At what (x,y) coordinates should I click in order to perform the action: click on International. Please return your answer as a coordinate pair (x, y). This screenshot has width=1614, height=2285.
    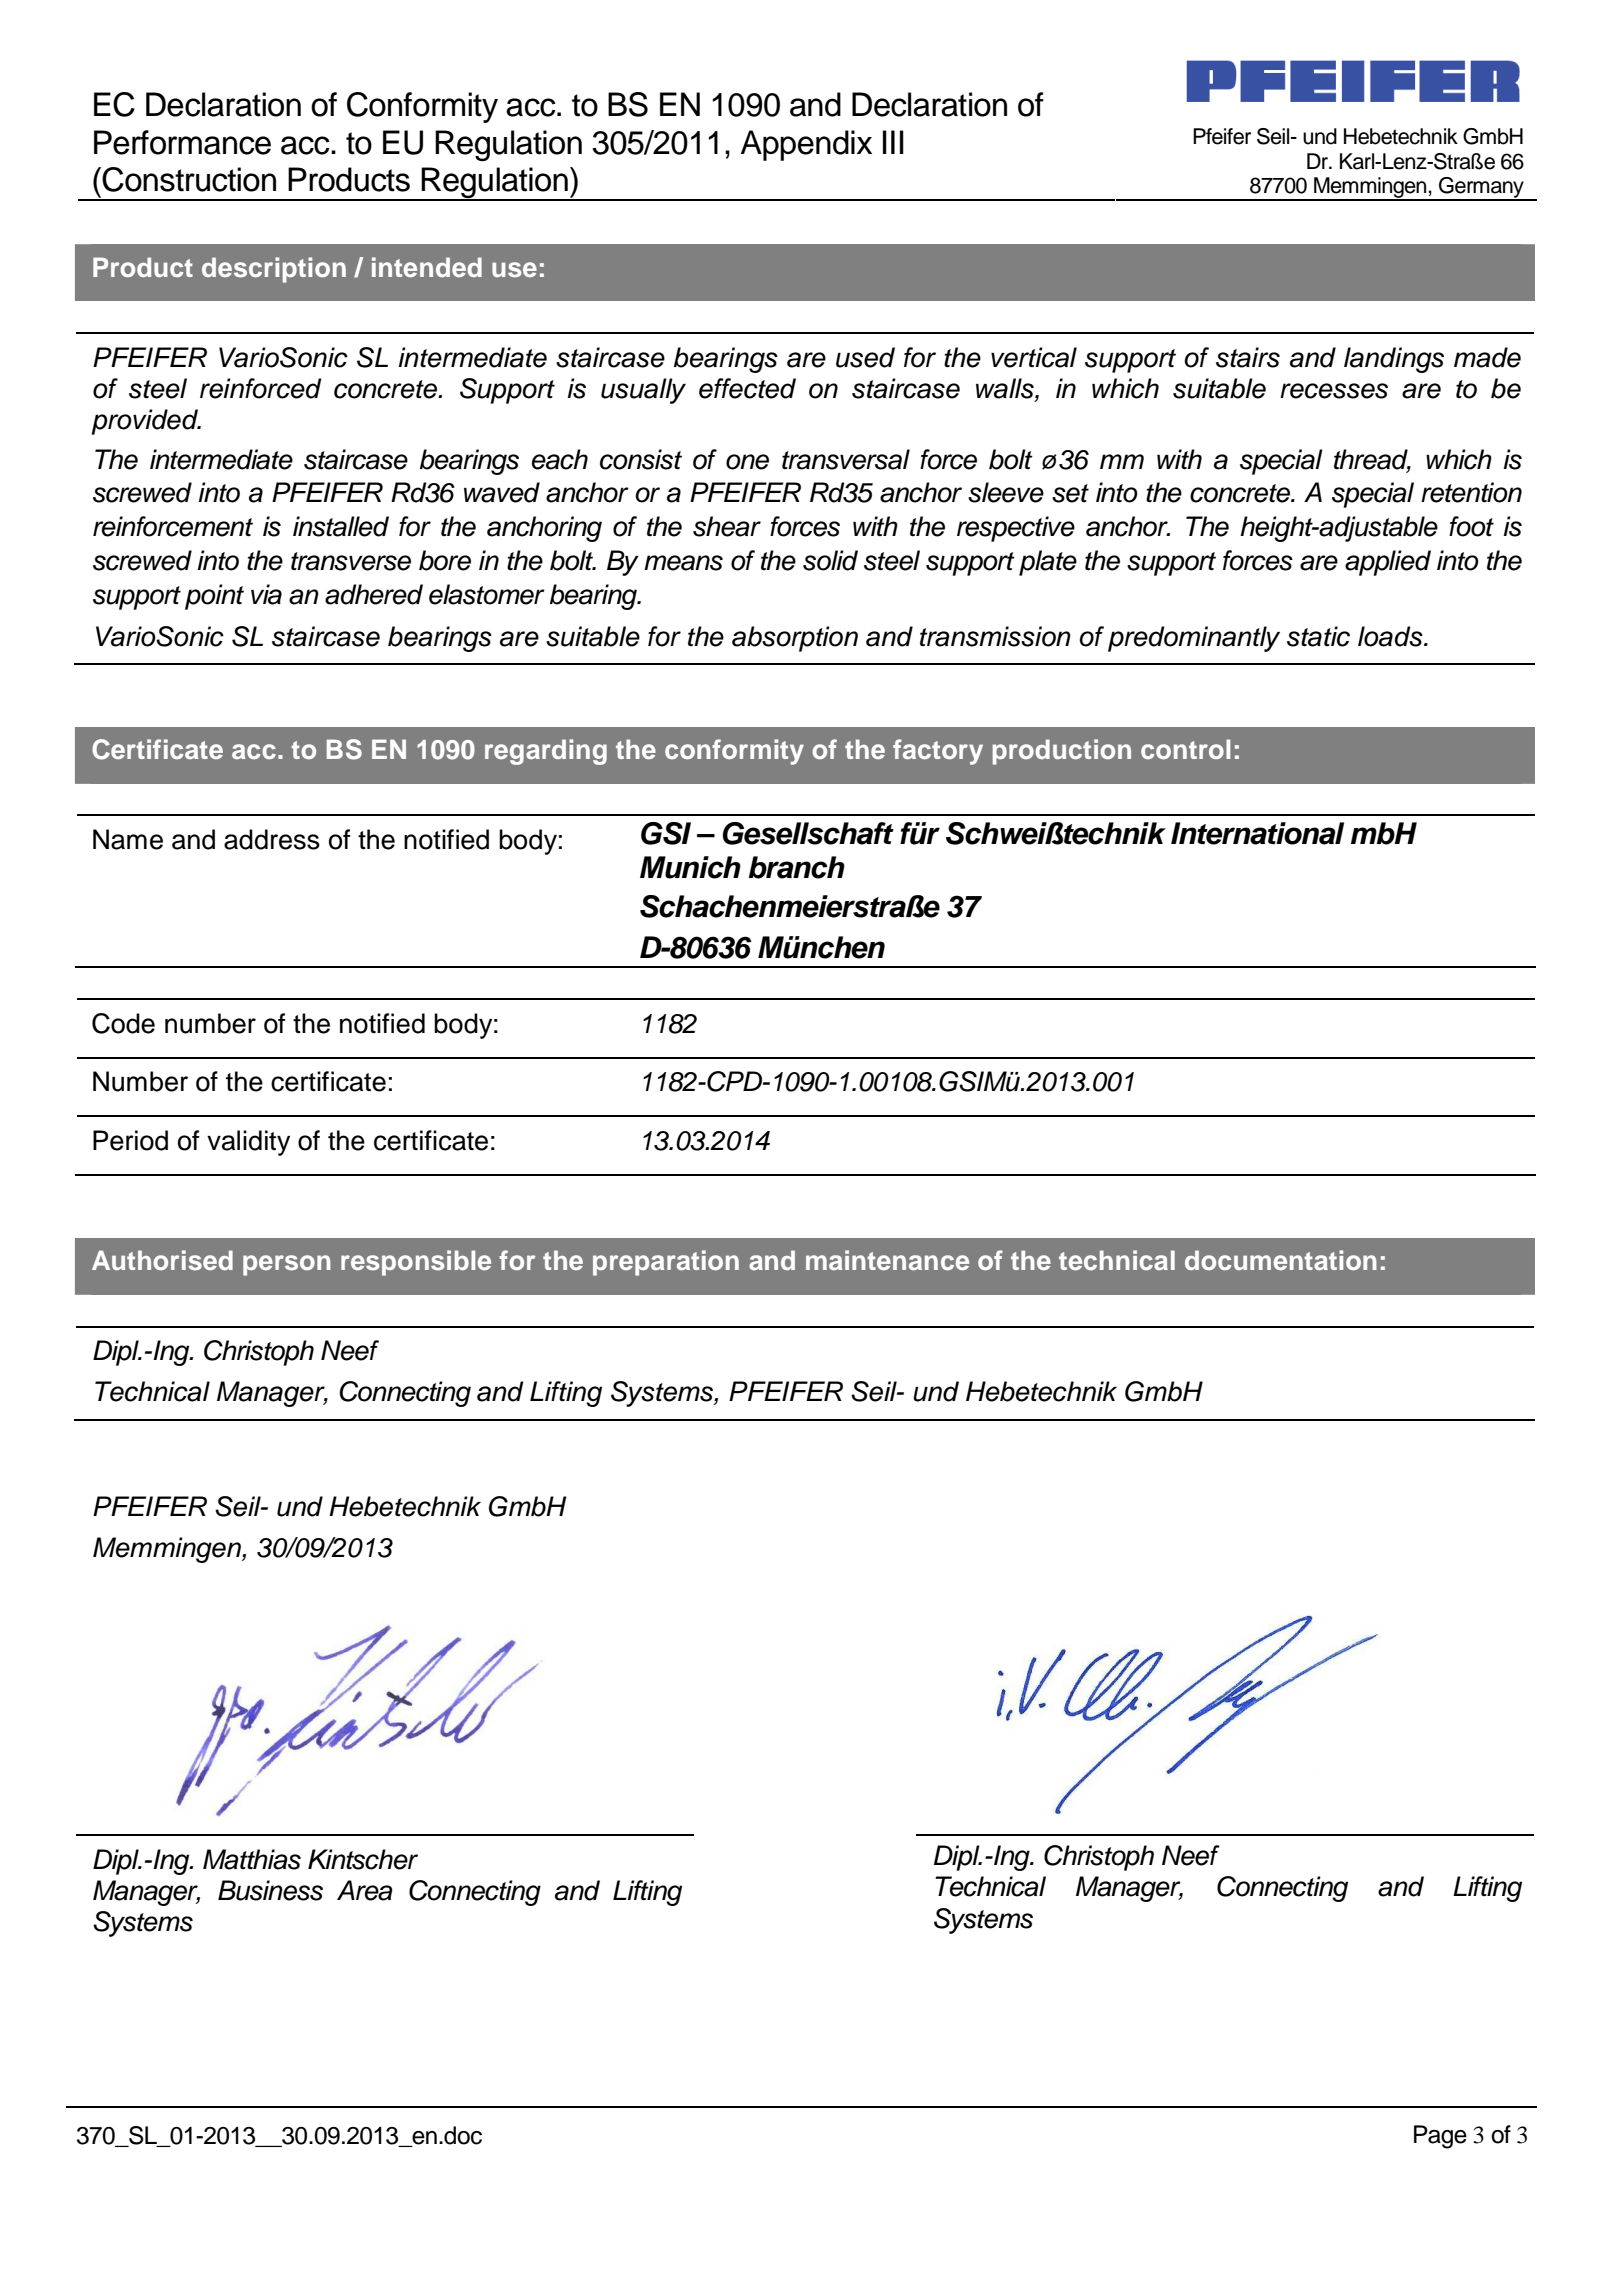
    Looking at the image, I should click on (1257, 833).
